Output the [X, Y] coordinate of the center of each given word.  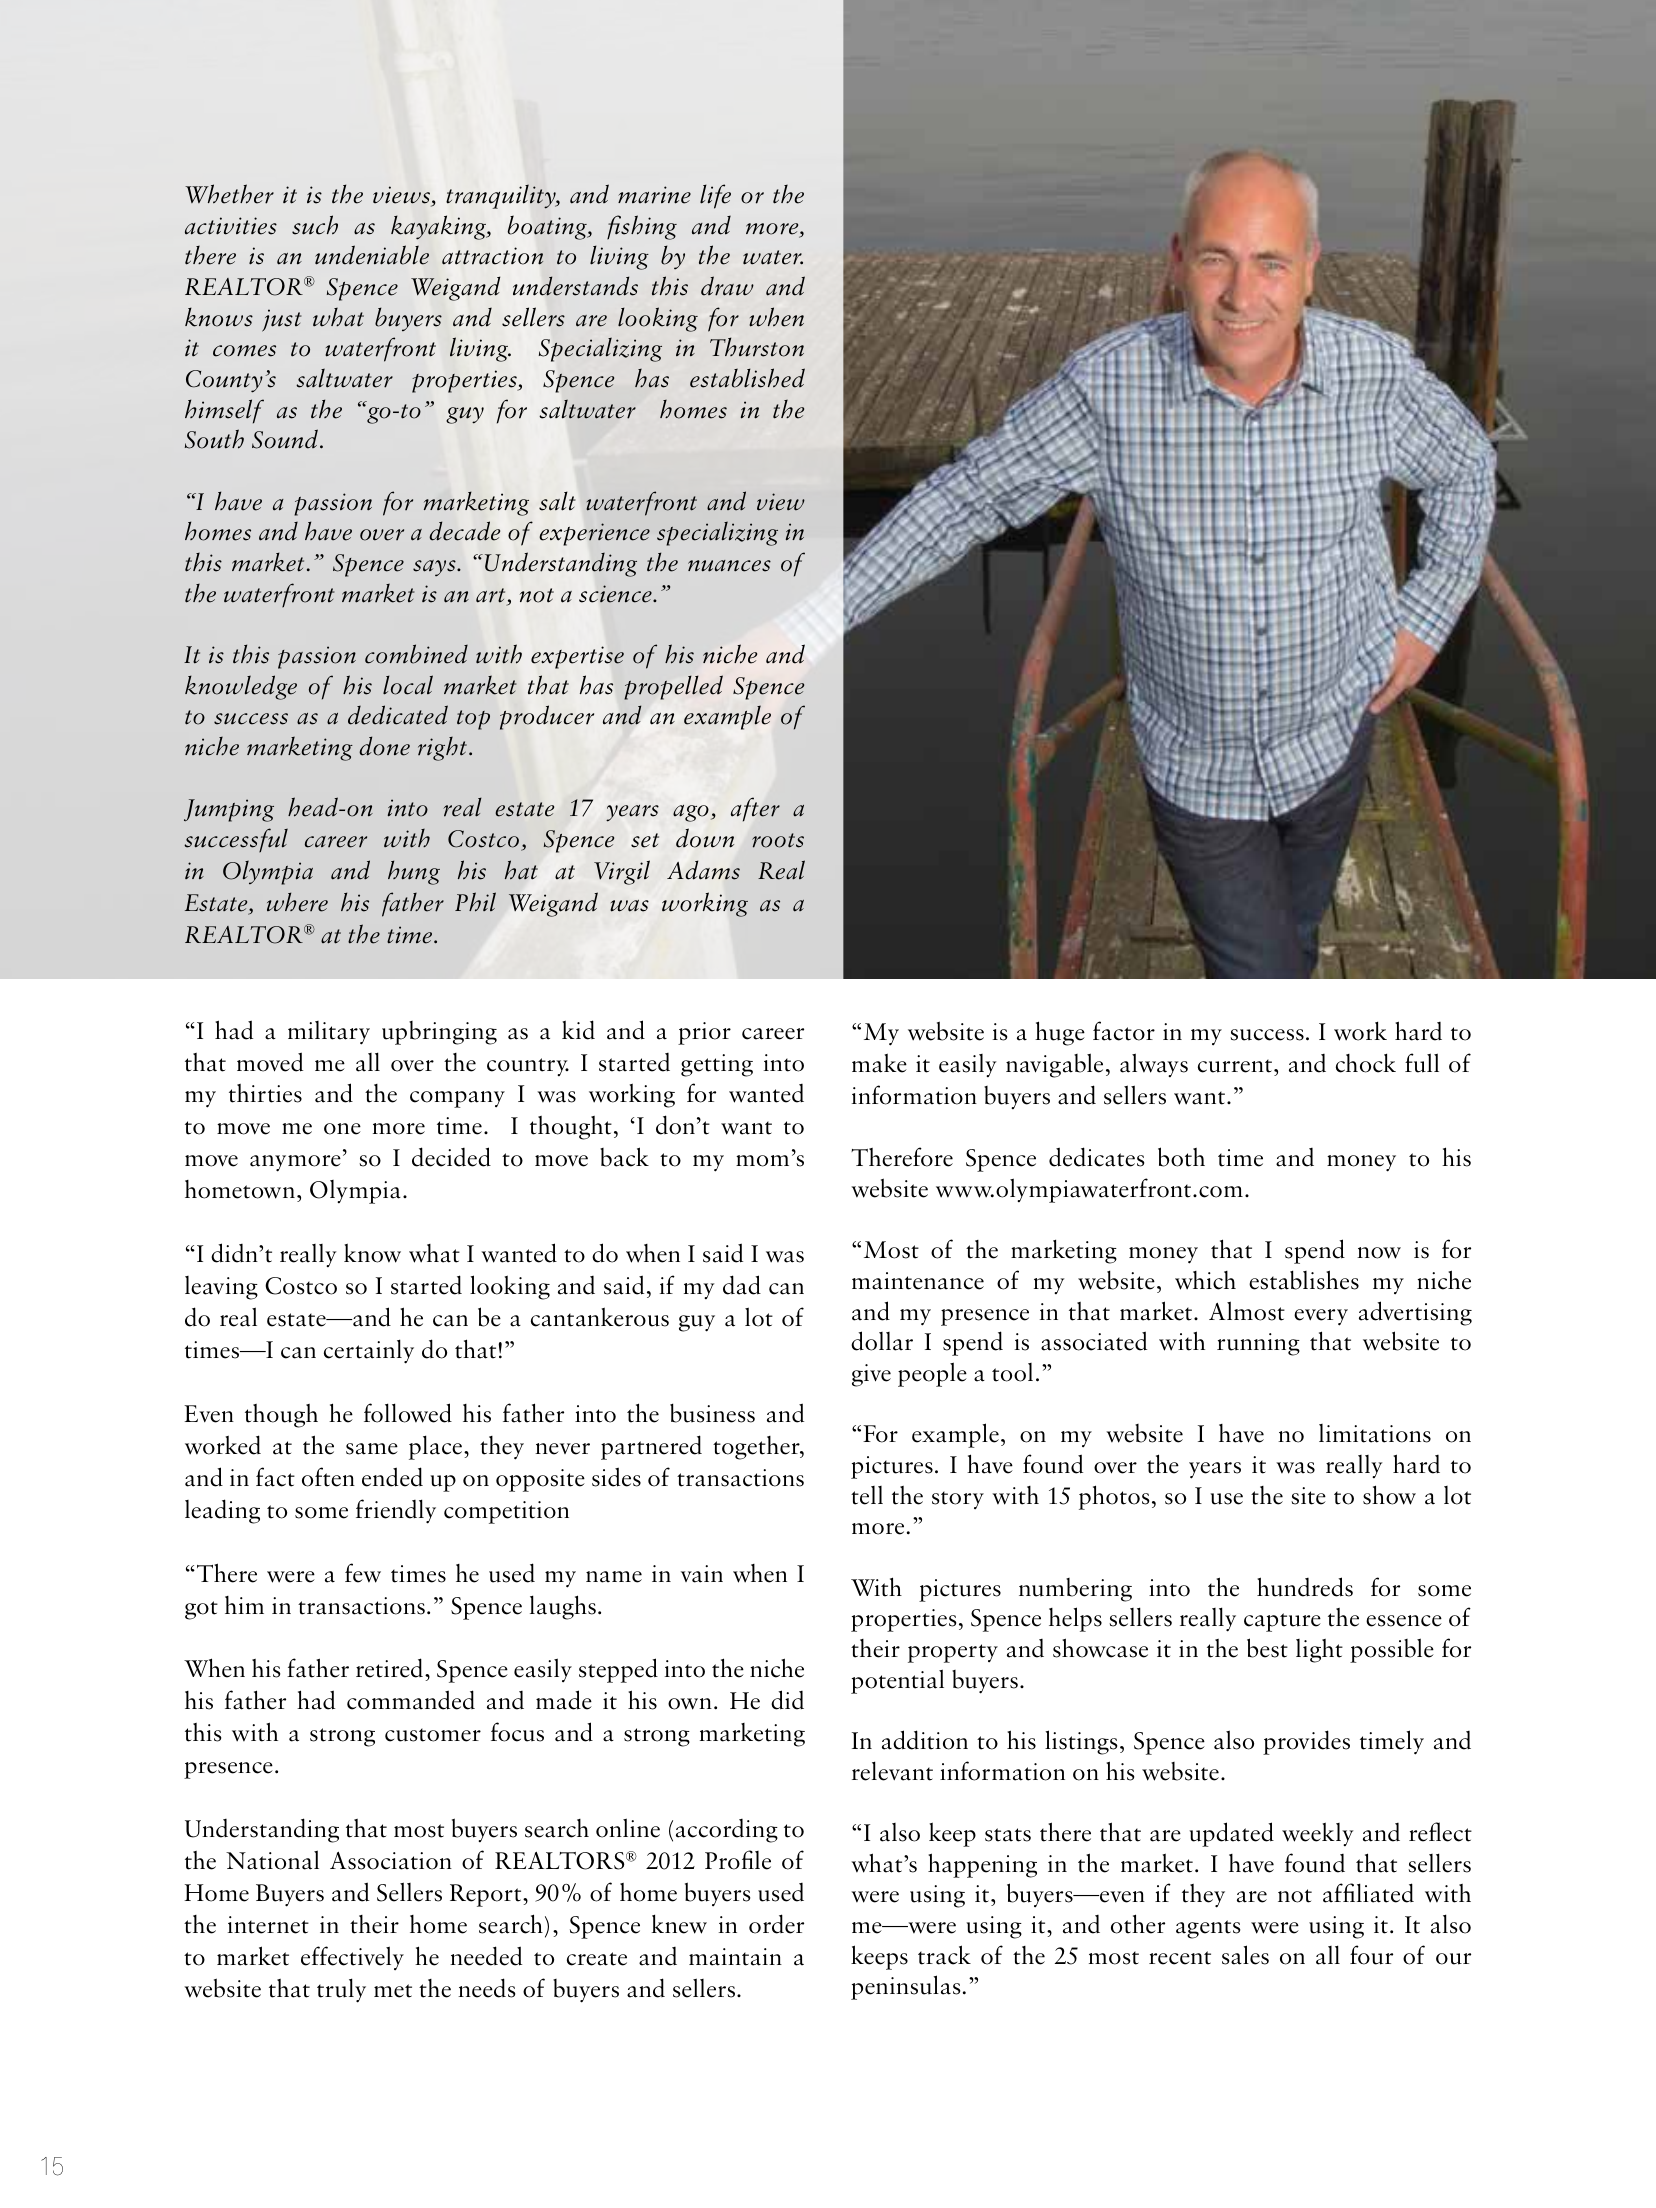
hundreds [1305, 1587]
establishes [1304, 1280]
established [747, 378]
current [1235, 1066]
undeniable [372, 255]
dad [742, 1285]
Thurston [757, 347]
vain [702, 1574]
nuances [729, 566]
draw [727, 286]
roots [778, 840]
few [363, 1573]
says [435, 568]
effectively [352, 1958]
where [297, 902]
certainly [369, 1351]
